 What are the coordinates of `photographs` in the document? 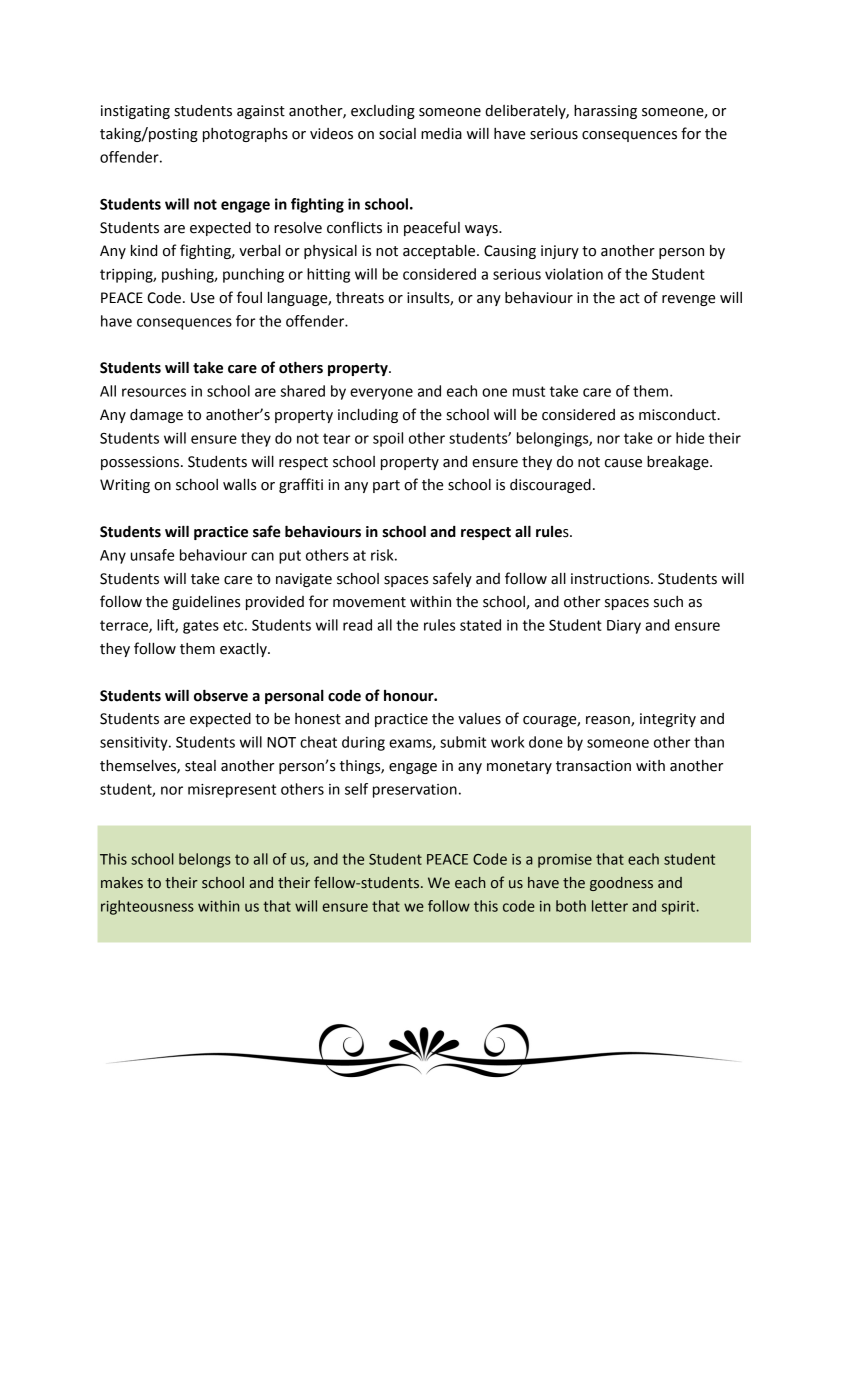 It's located at (245, 135).
